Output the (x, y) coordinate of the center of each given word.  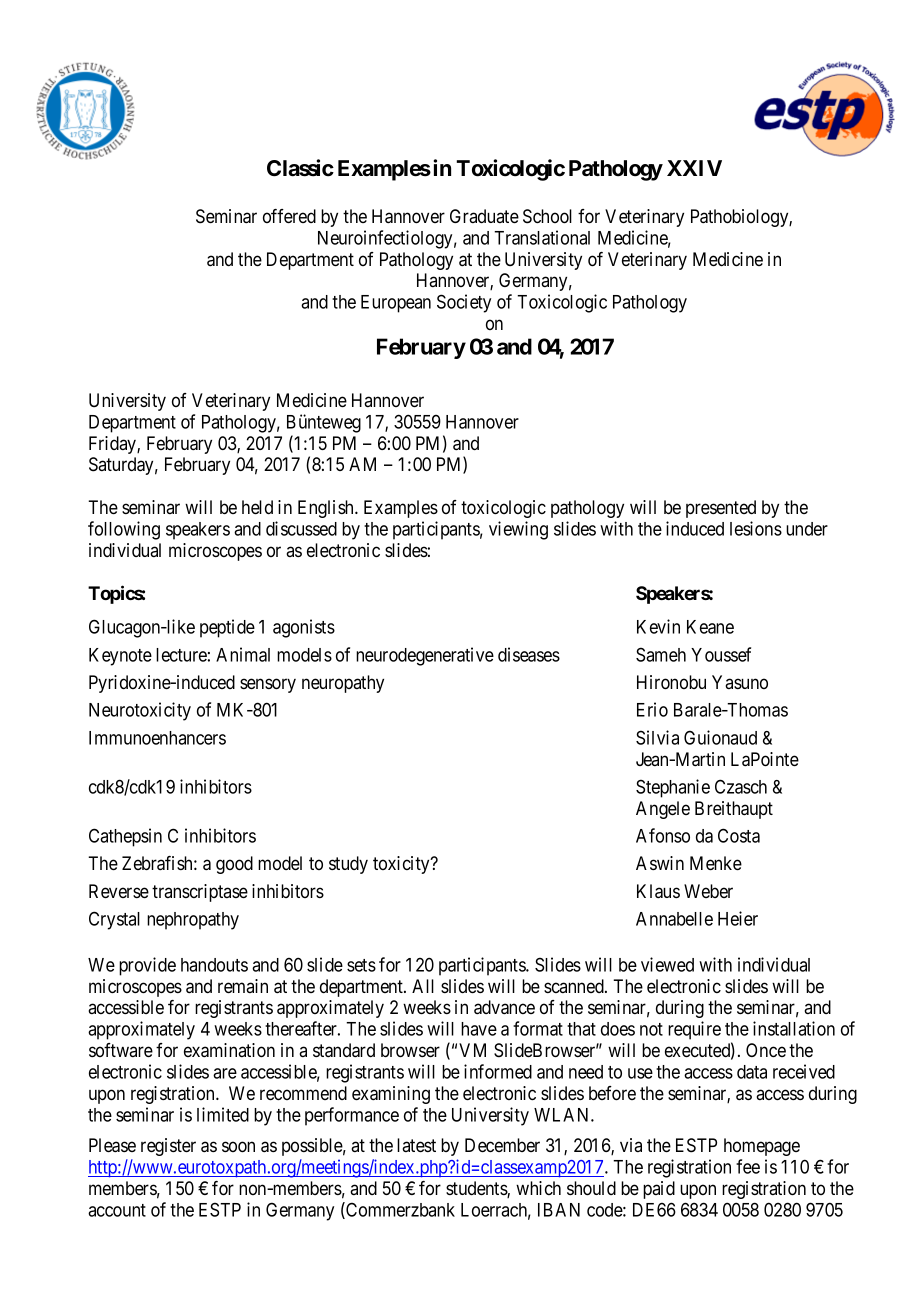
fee (748, 1166)
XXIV (694, 168)
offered (289, 216)
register (168, 1147)
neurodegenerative (425, 656)
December (502, 1145)
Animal (243, 654)
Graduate (484, 216)
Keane (710, 627)
